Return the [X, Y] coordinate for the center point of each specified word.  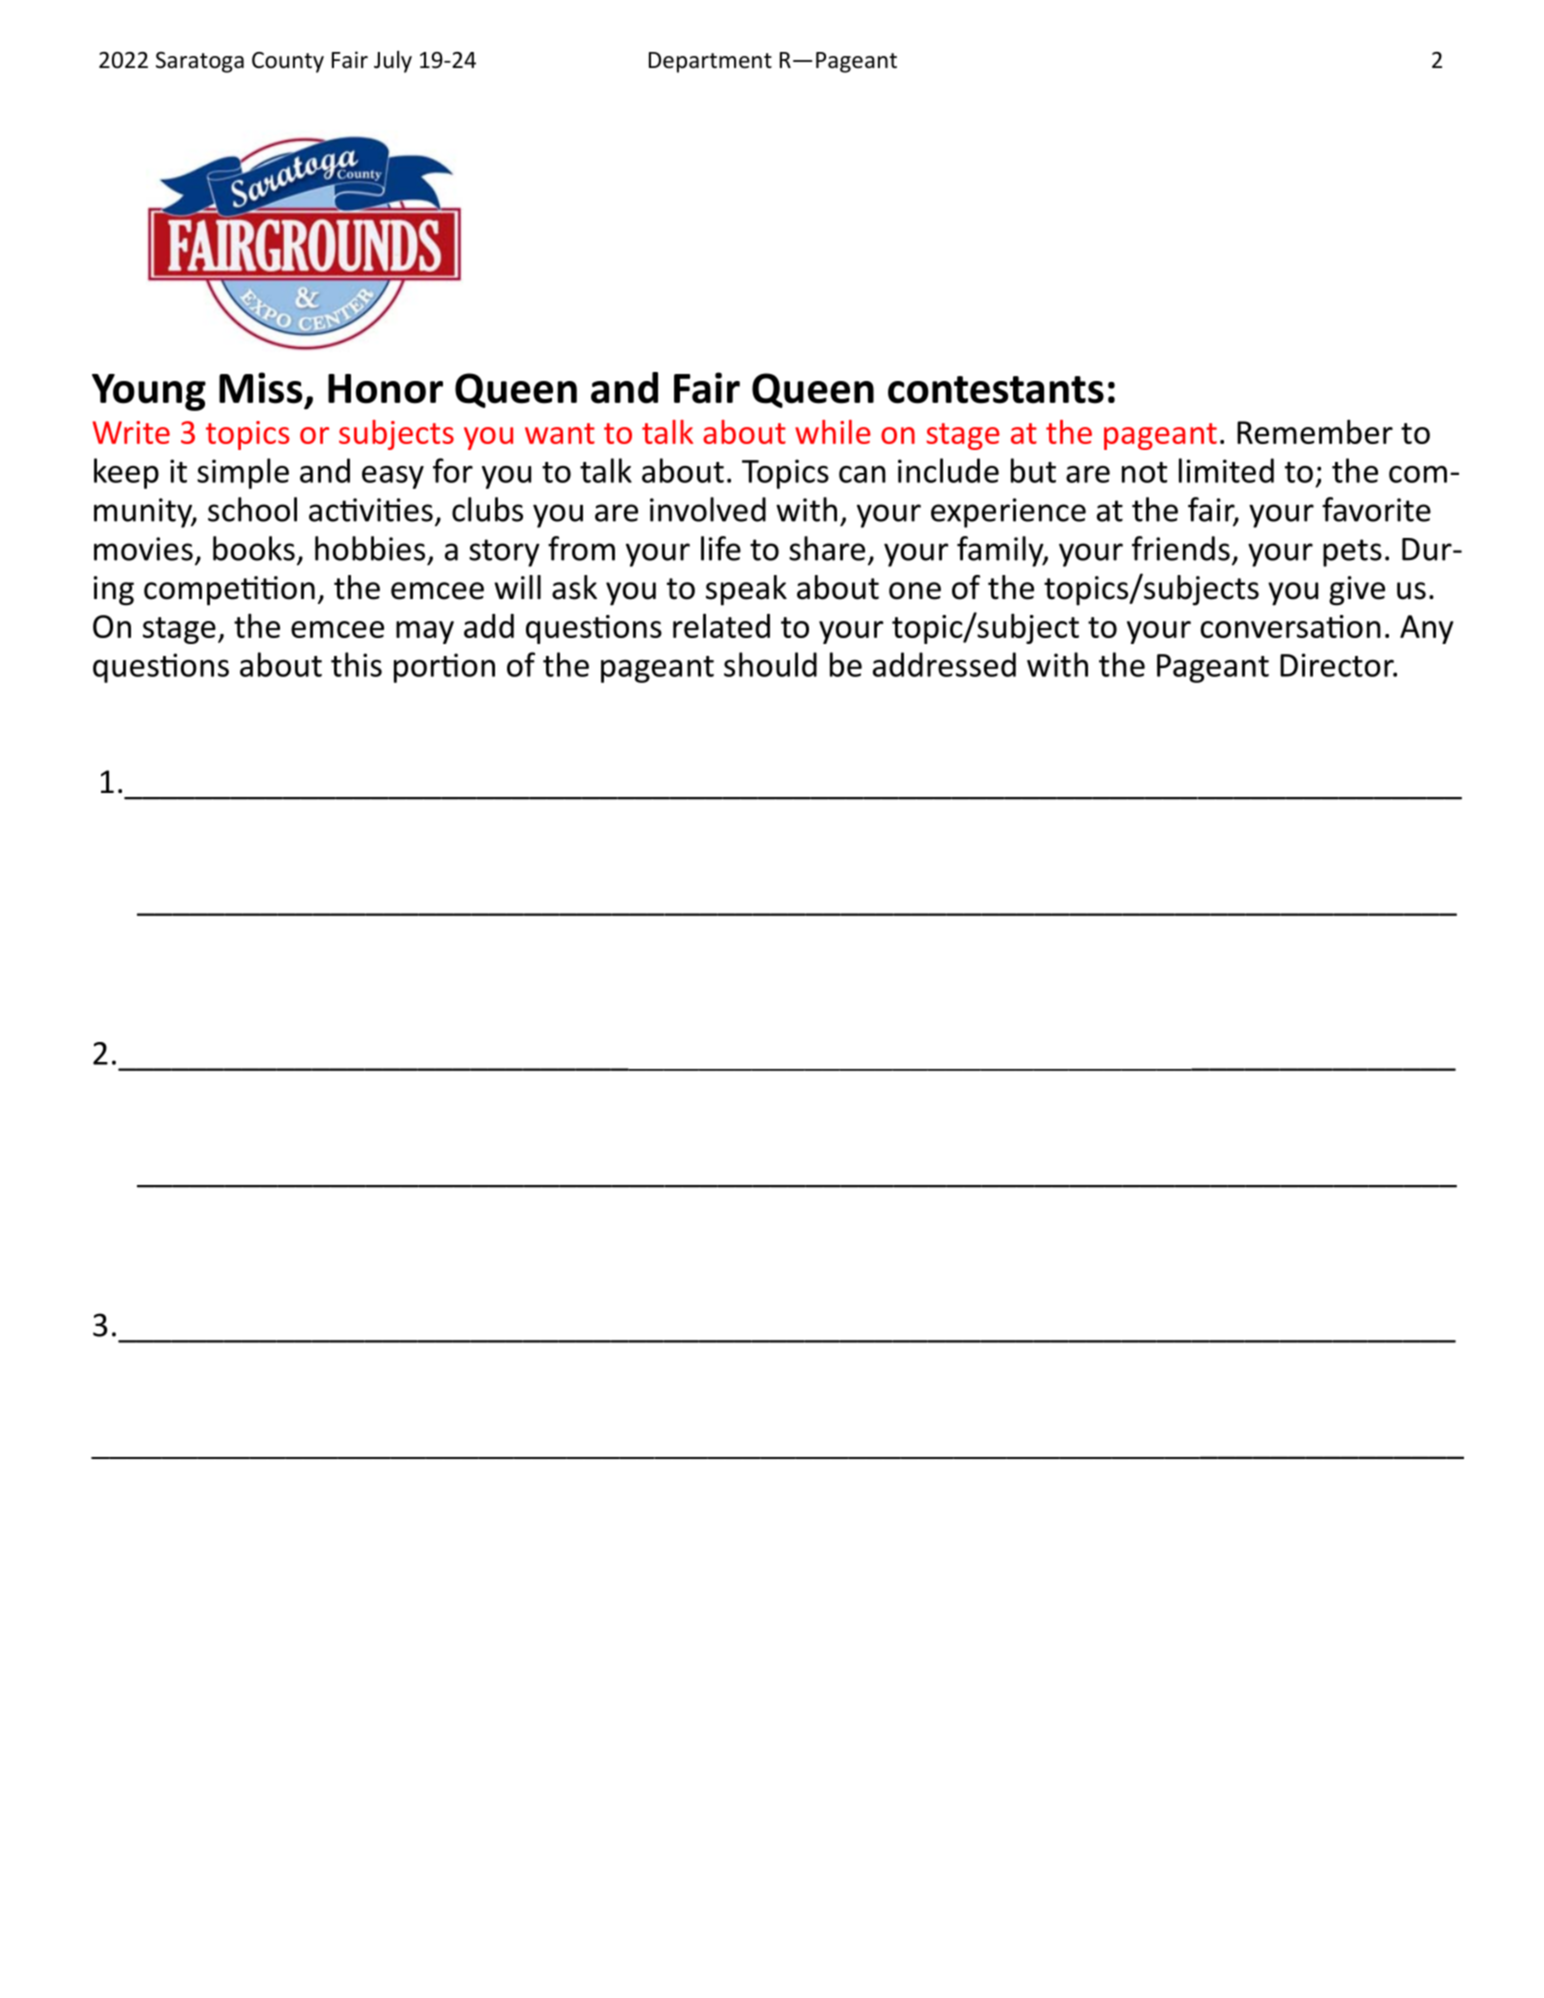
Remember [1315, 431]
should [770, 664]
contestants [996, 390]
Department [710, 62]
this [356, 664]
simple [243, 473]
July [393, 62]
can [862, 474]
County [288, 62]
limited [1226, 470]
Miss [261, 388]
